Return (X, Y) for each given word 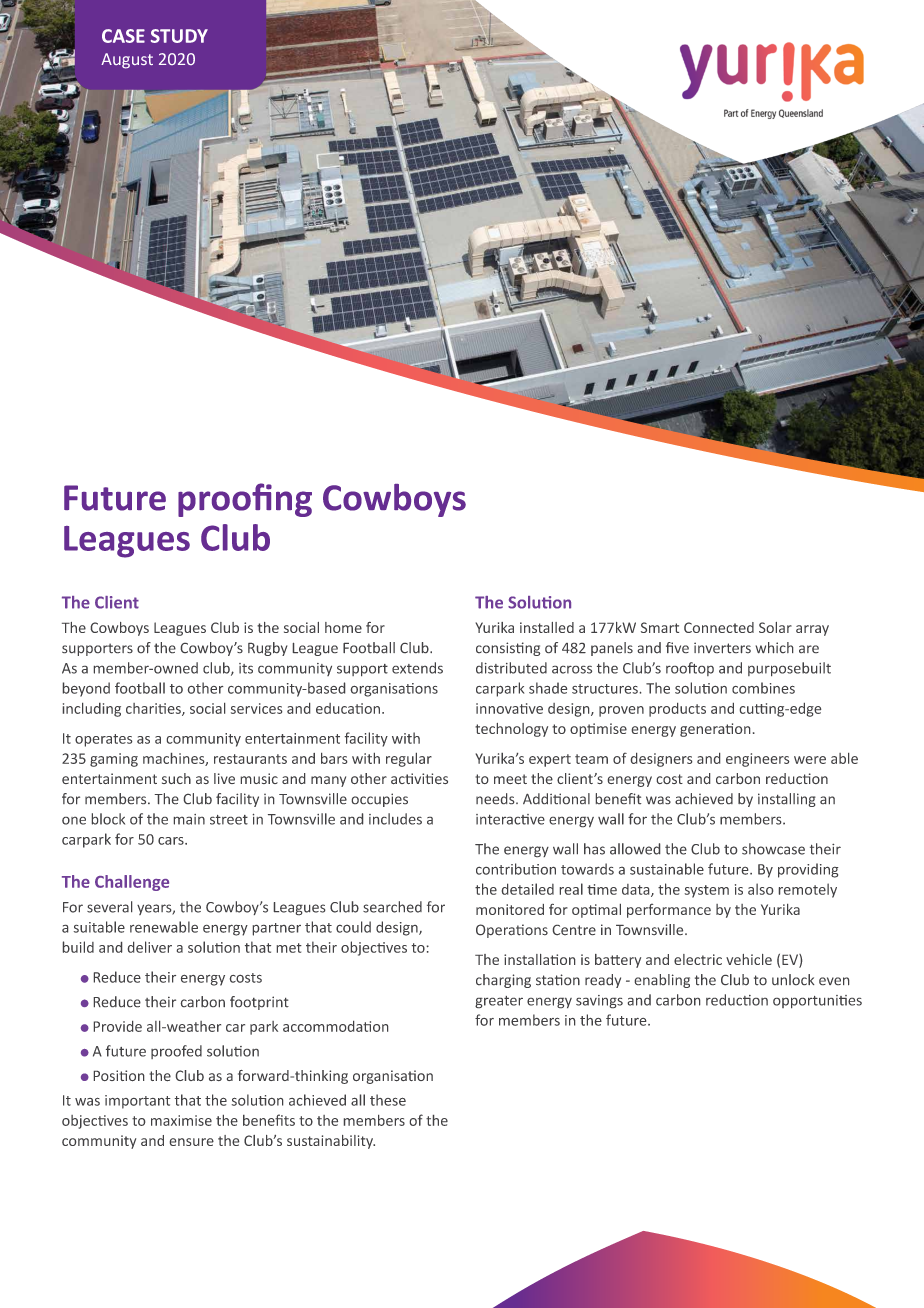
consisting (508, 649)
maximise (181, 1120)
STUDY (179, 36)
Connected (719, 627)
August (127, 61)
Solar (775, 627)
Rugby (267, 649)
